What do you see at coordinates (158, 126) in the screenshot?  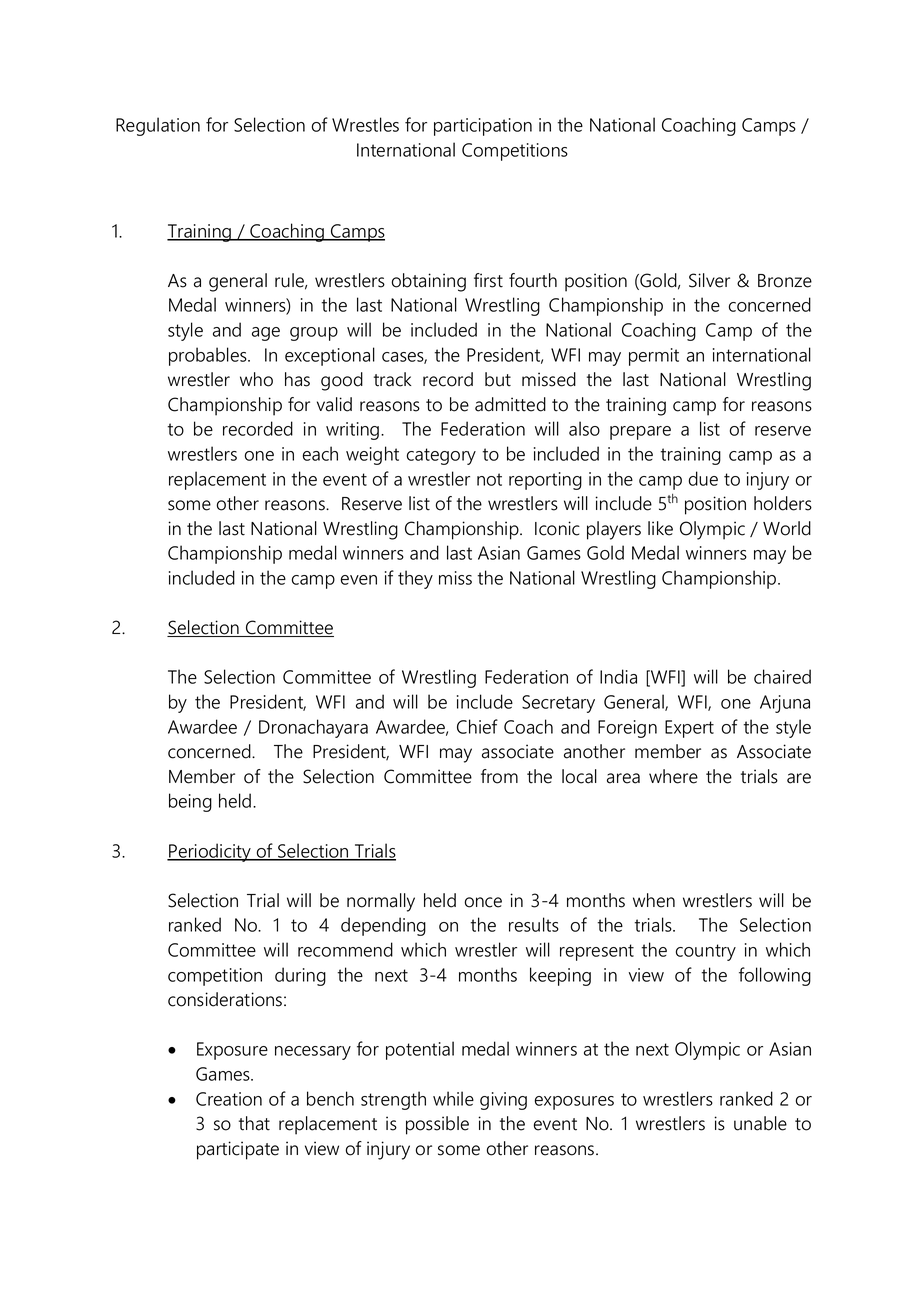 I see `Regulation` at bounding box center [158, 126].
